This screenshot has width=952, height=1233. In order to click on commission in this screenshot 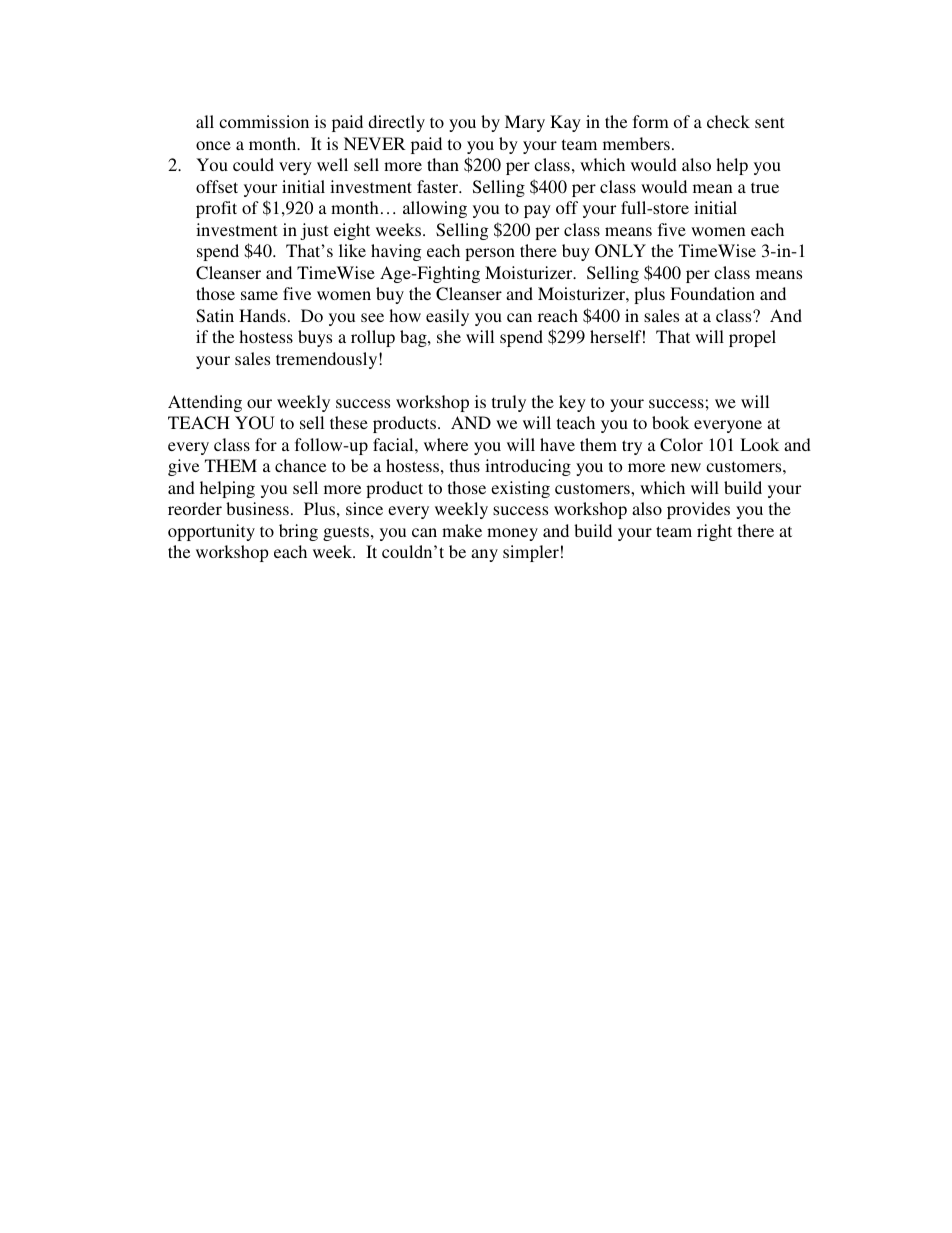, I will do `click(264, 121)`.
